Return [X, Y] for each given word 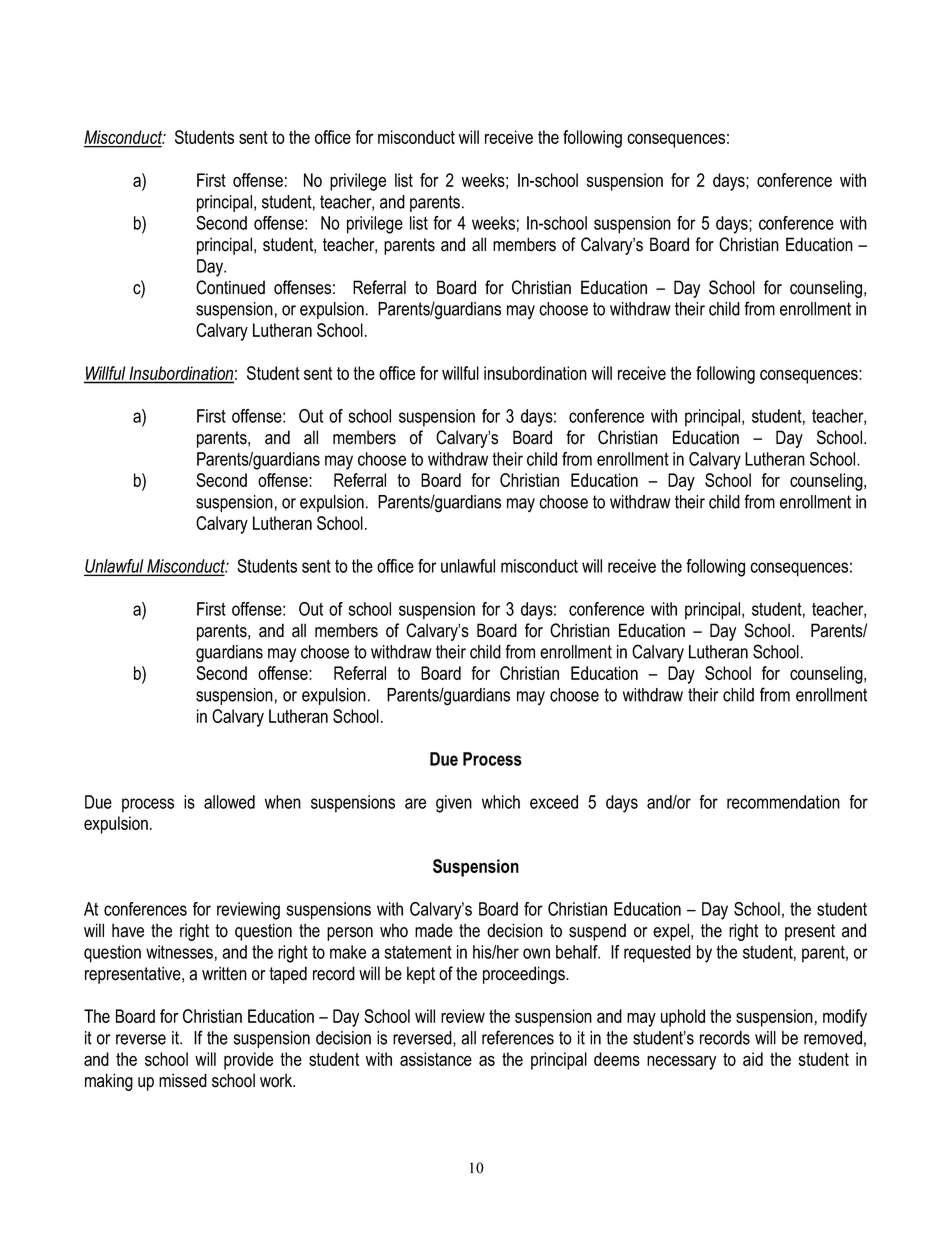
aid [753, 1059]
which [501, 802]
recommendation [783, 802]
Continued [230, 287]
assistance [436, 1059]
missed [183, 1080]
